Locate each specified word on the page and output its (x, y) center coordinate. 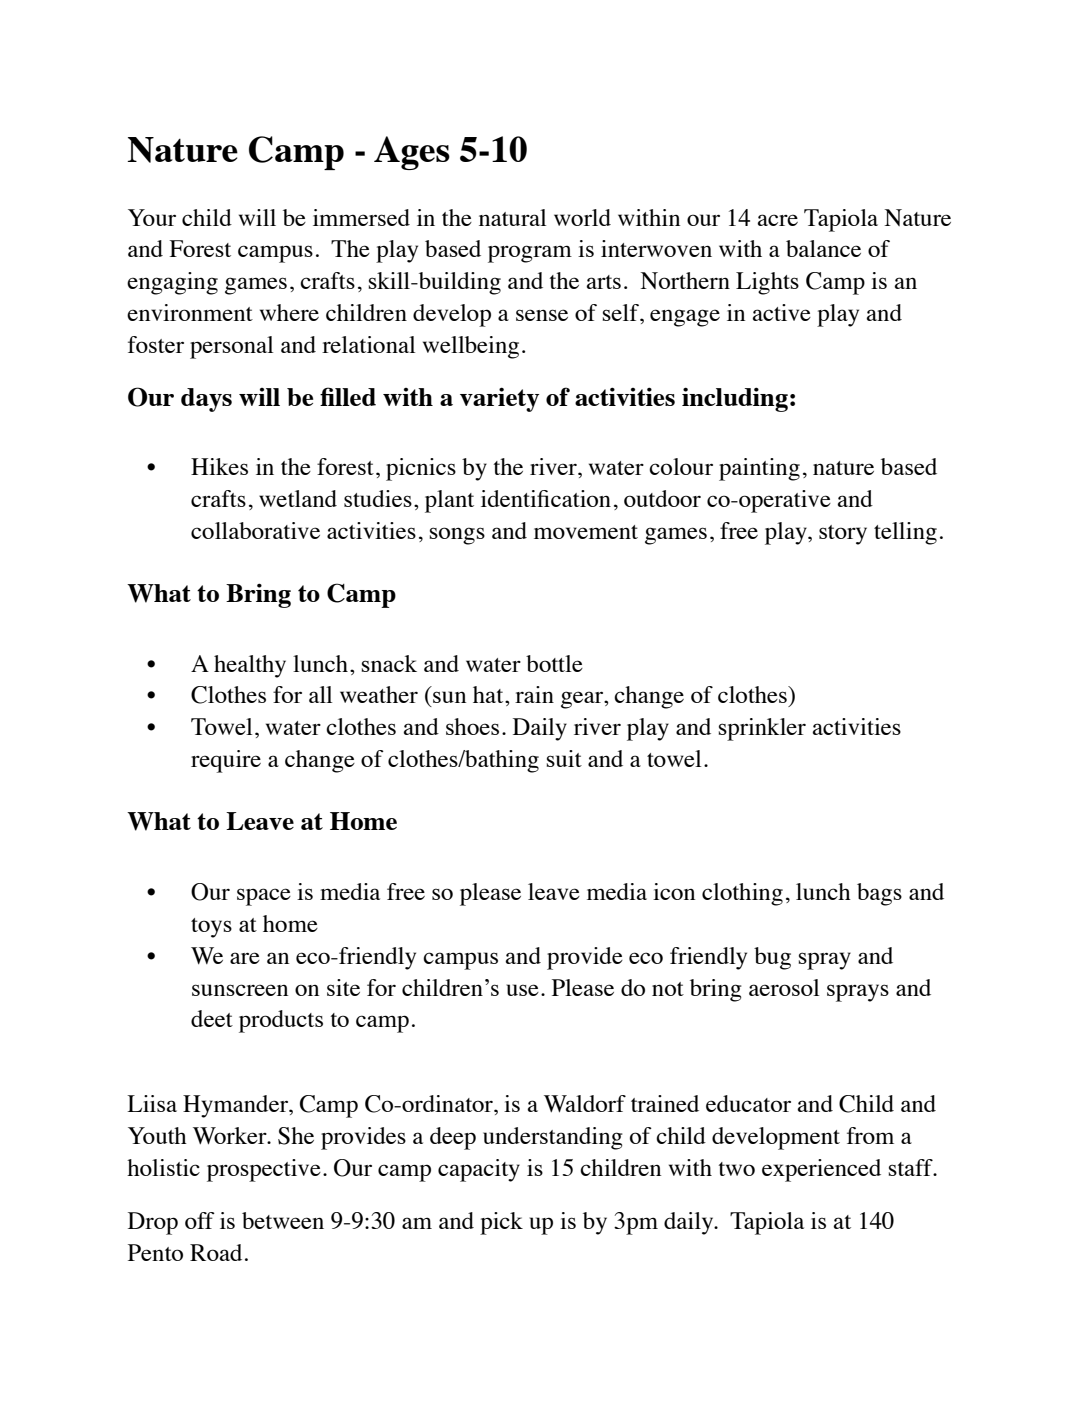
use (522, 990)
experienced (821, 1170)
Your (152, 217)
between (283, 1220)
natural (512, 217)
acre (777, 220)
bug (772, 958)
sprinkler (762, 729)
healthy (250, 666)
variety (499, 399)
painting (759, 469)
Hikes (219, 466)
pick (501, 1223)
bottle (554, 663)
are (245, 958)
